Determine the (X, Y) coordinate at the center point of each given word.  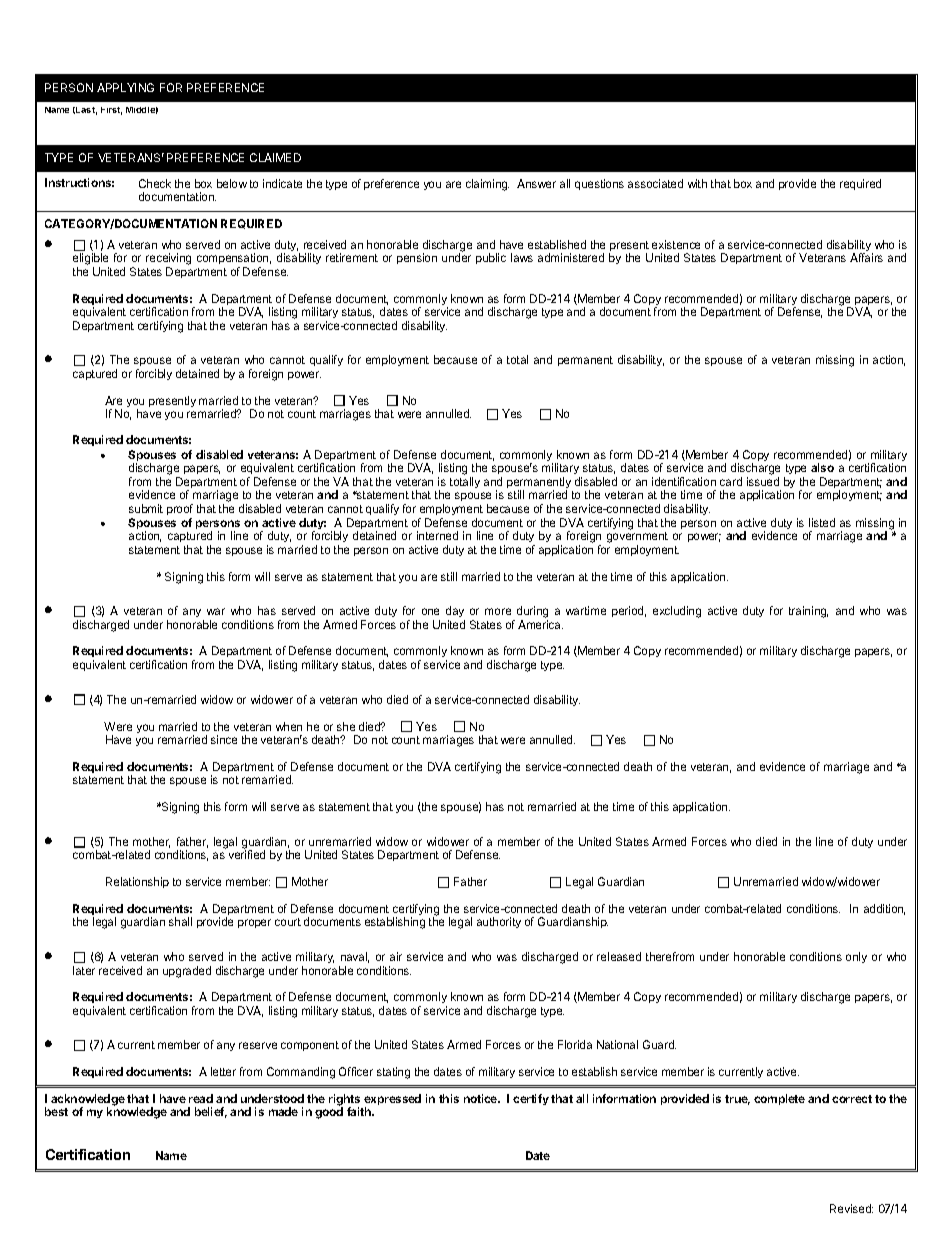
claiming (487, 185)
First (111, 111)
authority (499, 922)
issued (763, 481)
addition (884, 909)
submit (146, 508)
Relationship (137, 882)
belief (211, 1112)
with (697, 183)
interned (437, 535)
